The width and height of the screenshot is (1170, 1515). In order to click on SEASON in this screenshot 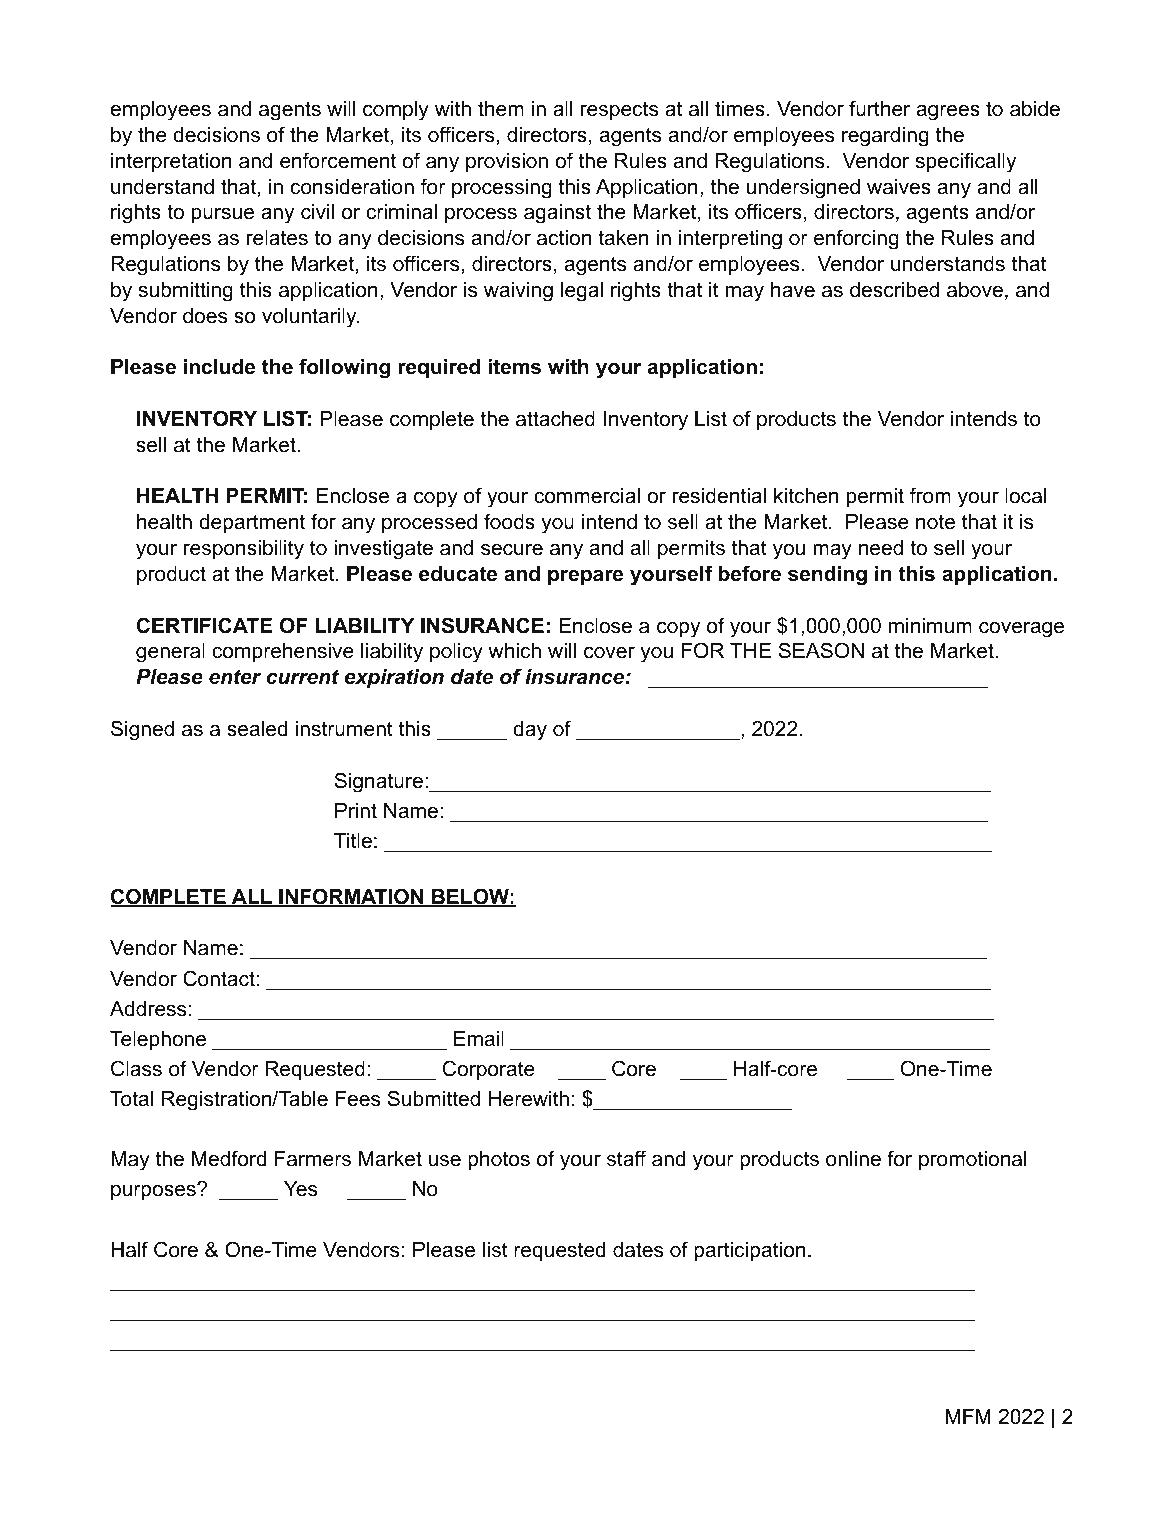, I will do `click(821, 650)`.
